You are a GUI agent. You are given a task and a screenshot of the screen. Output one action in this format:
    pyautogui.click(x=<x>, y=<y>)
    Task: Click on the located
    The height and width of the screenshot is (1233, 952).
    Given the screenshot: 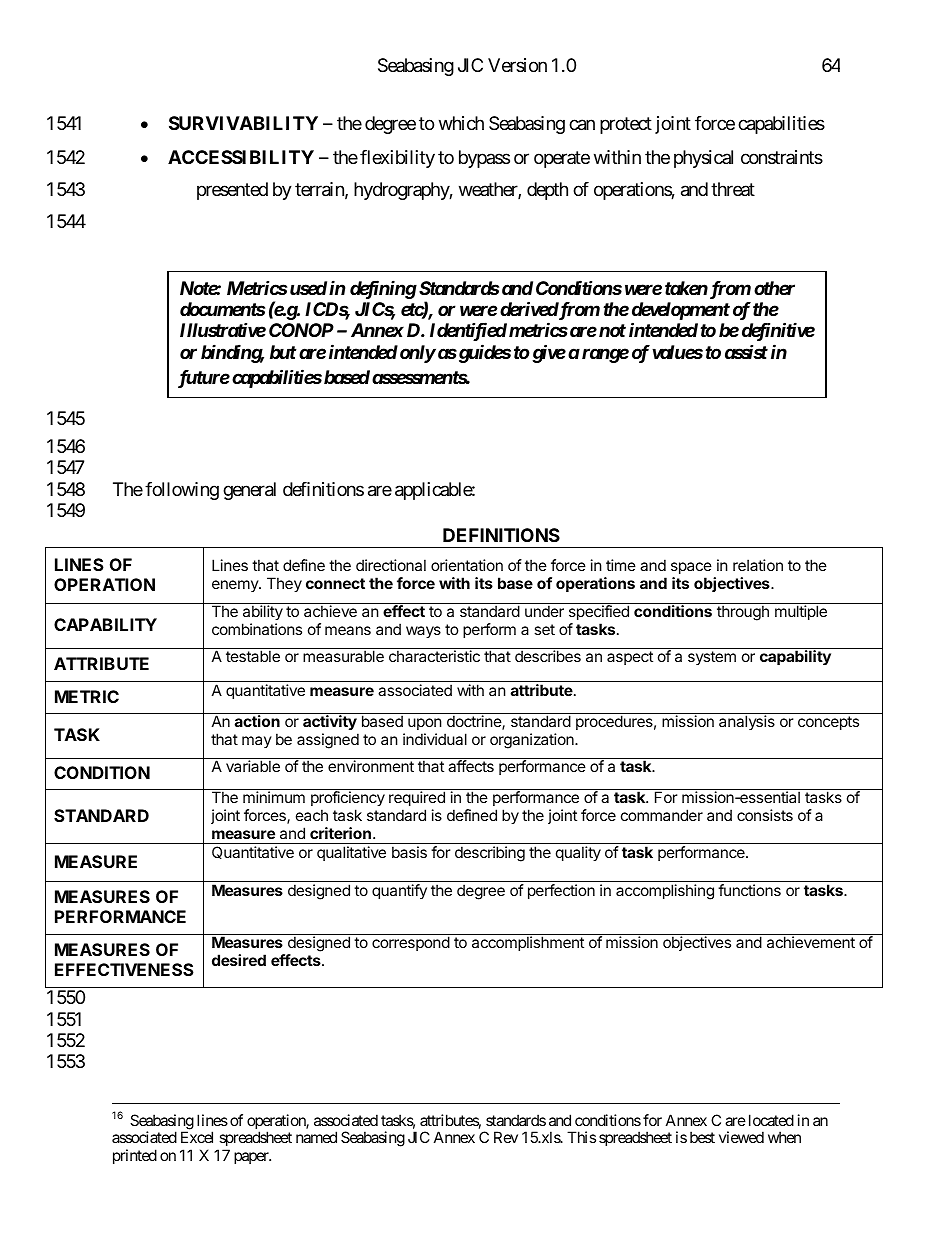 What is the action you would take?
    pyautogui.click(x=771, y=1120)
